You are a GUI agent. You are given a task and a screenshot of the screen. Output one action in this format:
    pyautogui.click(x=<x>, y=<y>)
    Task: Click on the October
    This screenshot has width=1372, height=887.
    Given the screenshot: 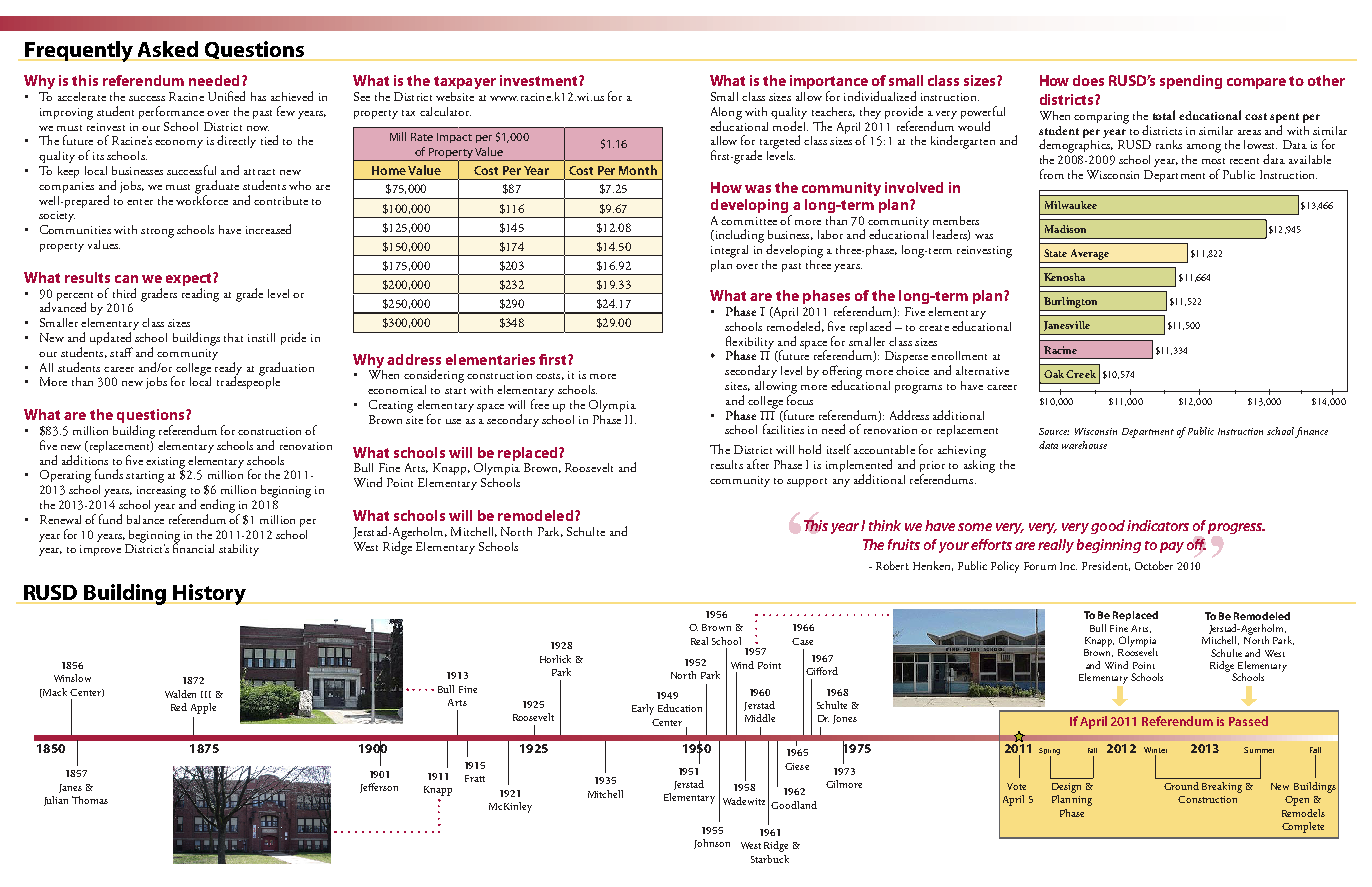 What is the action you would take?
    pyautogui.click(x=1154, y=565)
